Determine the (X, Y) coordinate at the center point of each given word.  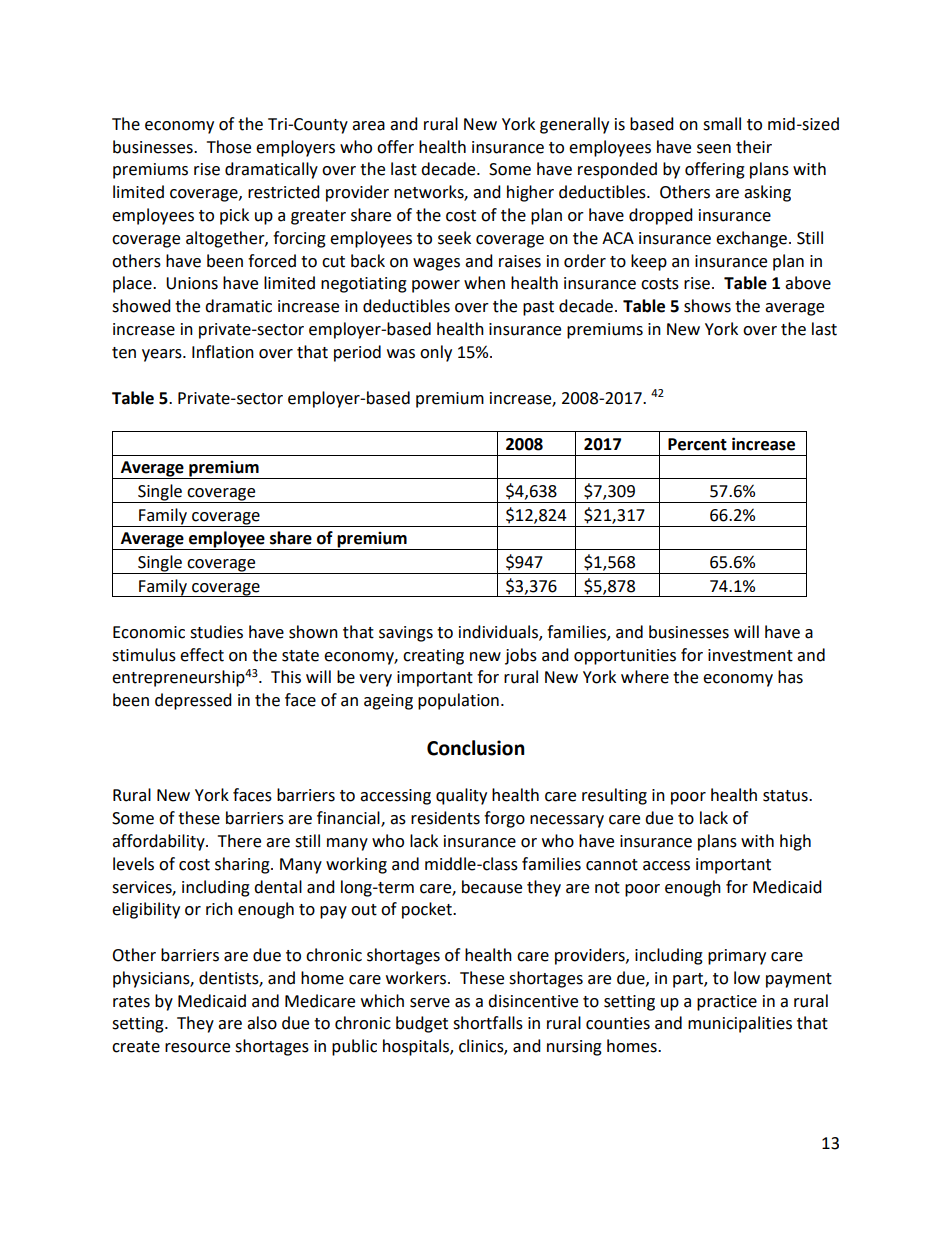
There (239, 841)
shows (707, 306)
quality (461, 796)
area (368, 126)
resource (197, 1048)
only (436, 353)
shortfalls (488, 1023)
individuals (499, 632)
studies (216, 632)
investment (750, 655)
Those (229, 147)
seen (714, 149)
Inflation (223, 352)
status (786, 796)
